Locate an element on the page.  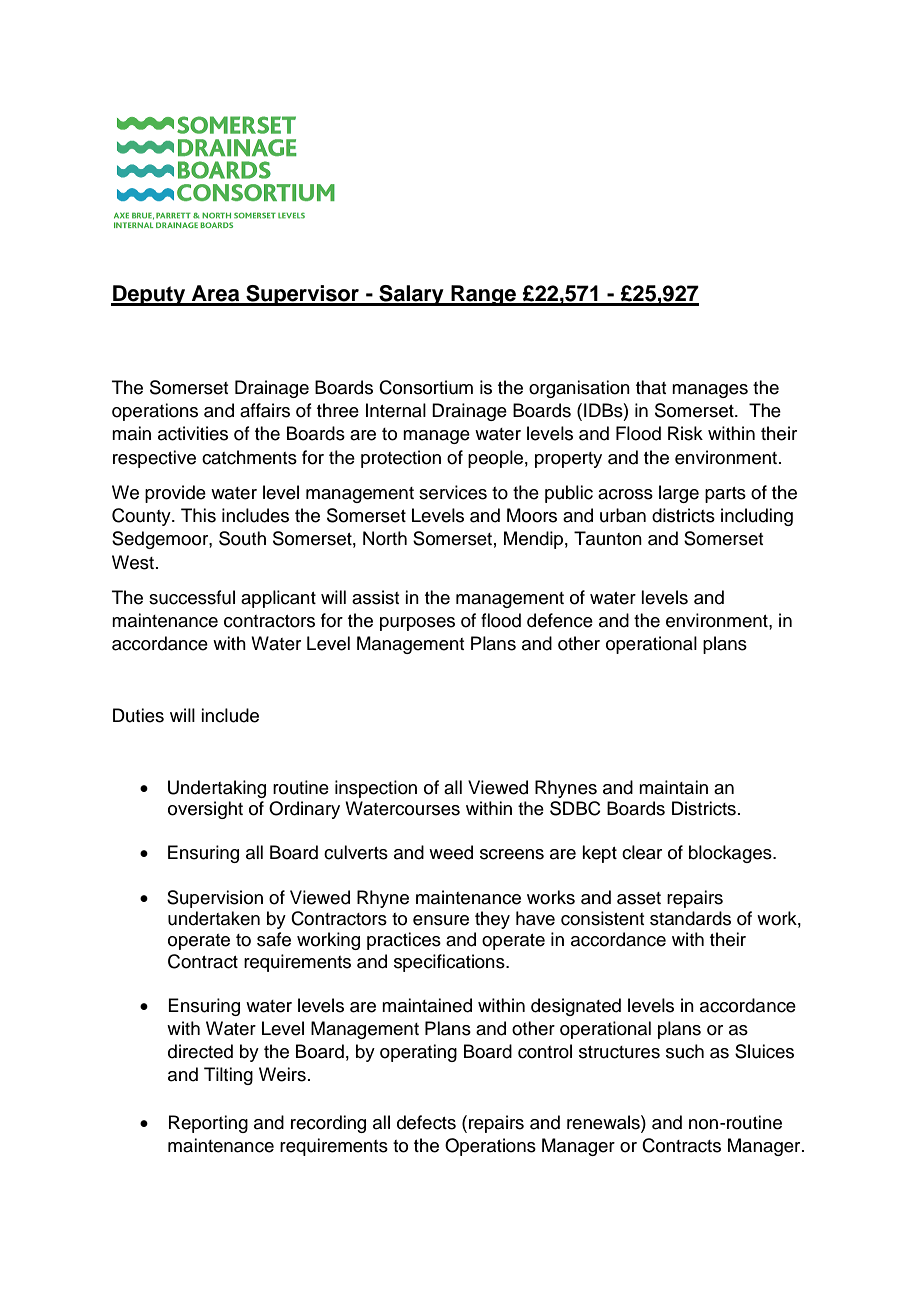
defects is located at coordinates (426, 1122).
